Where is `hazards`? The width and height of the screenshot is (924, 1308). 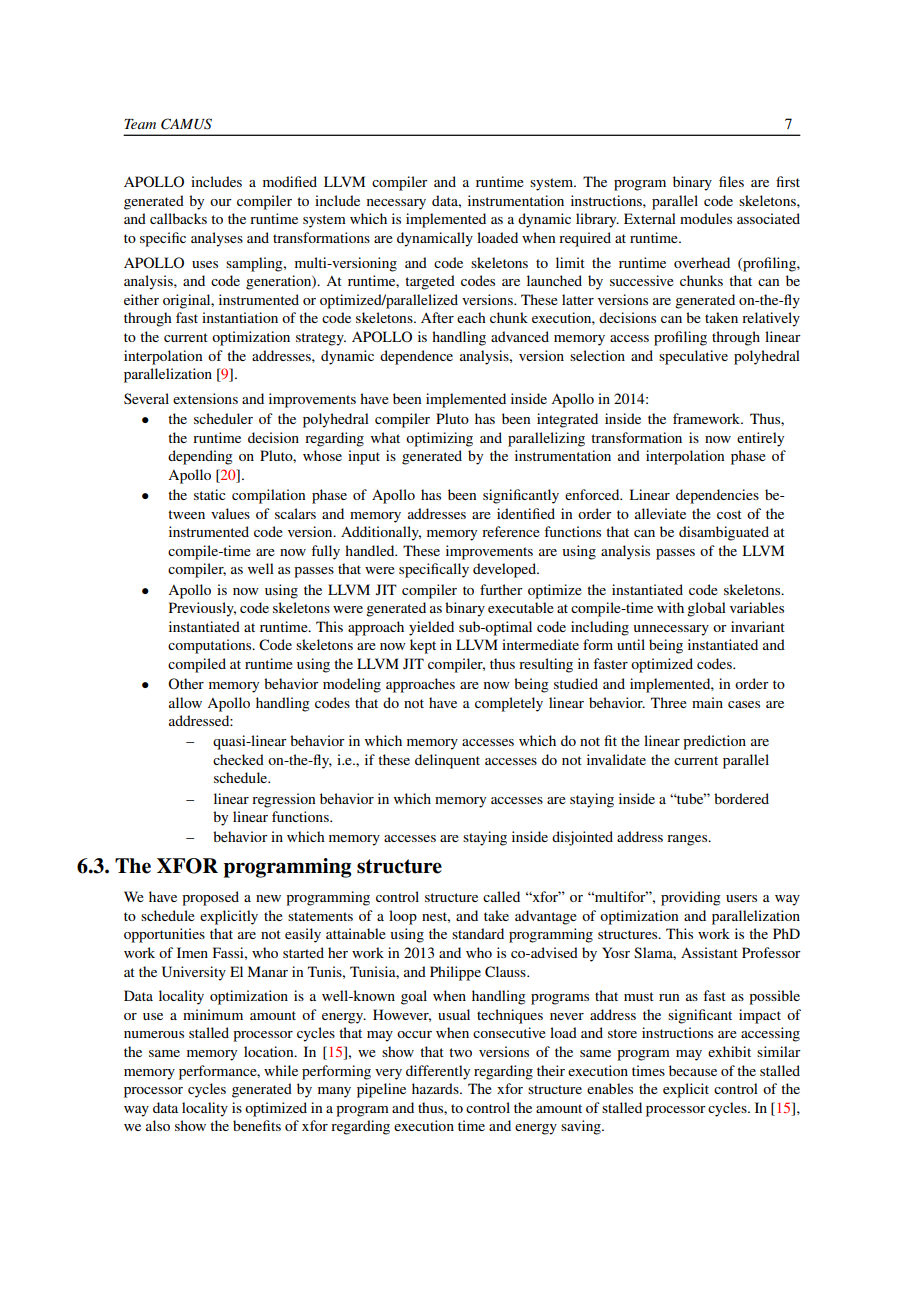
hazards is located at coordinates (436, 1088).
